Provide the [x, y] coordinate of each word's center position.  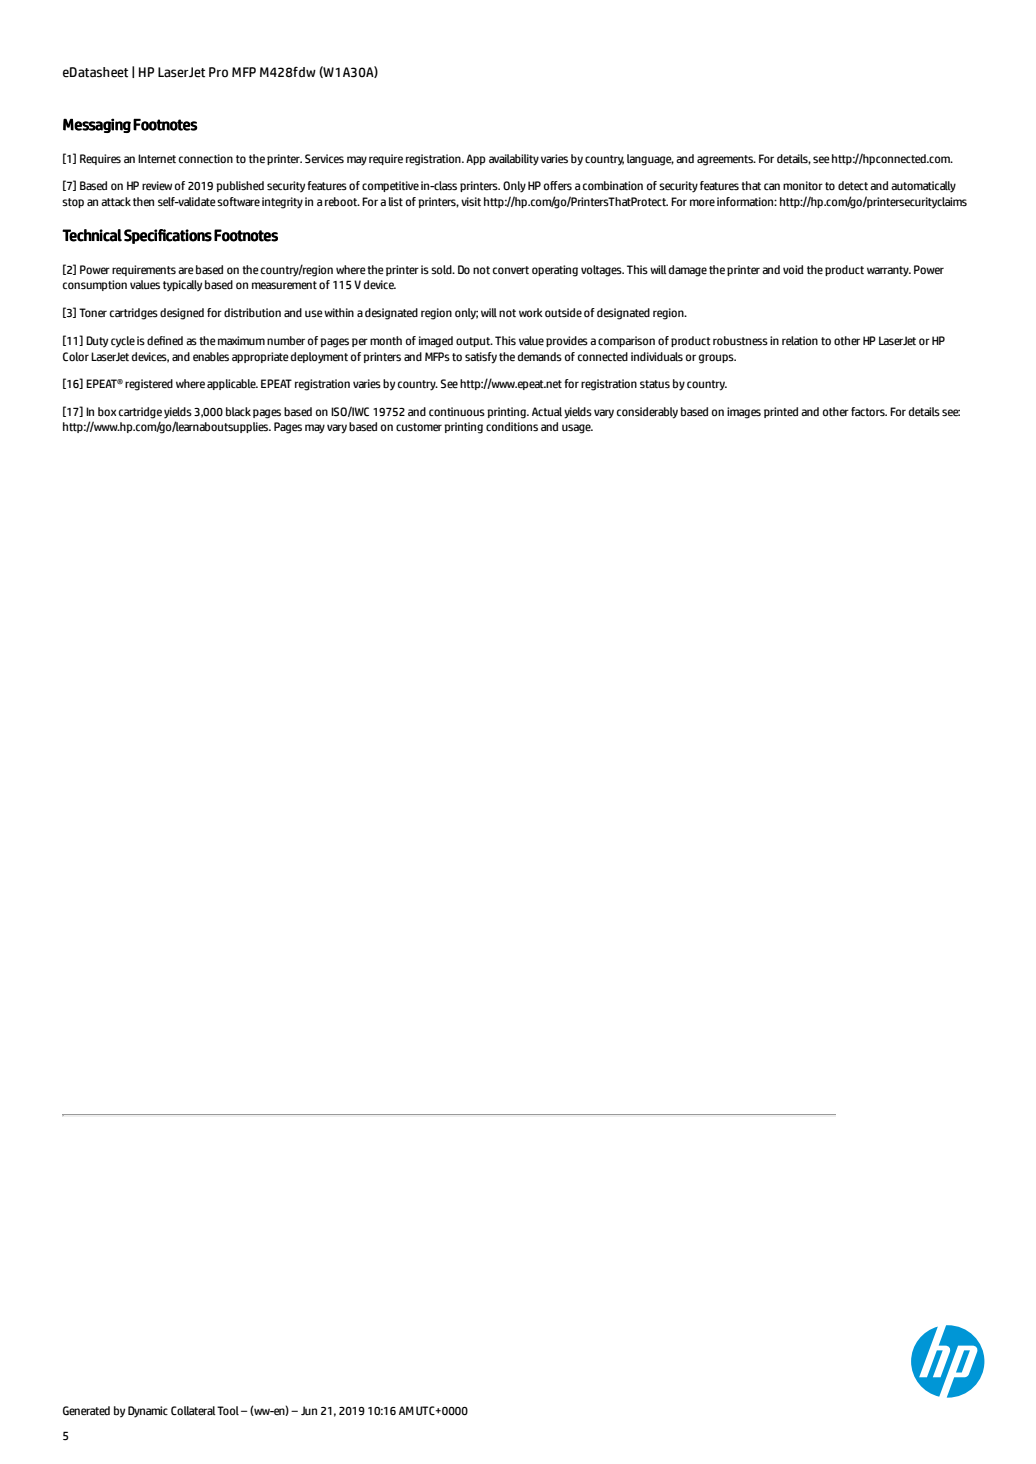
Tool [228, 1410]
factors [869, 411]
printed [781, 412]
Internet [157, 159]
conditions [512, 426]
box [107, 411]
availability [514, 160]
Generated [86, 1411]
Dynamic [148, 1412]
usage [577, 429]
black [238, 411]
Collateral [193, 1411]
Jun [309, 1410]
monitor [803, 185]
